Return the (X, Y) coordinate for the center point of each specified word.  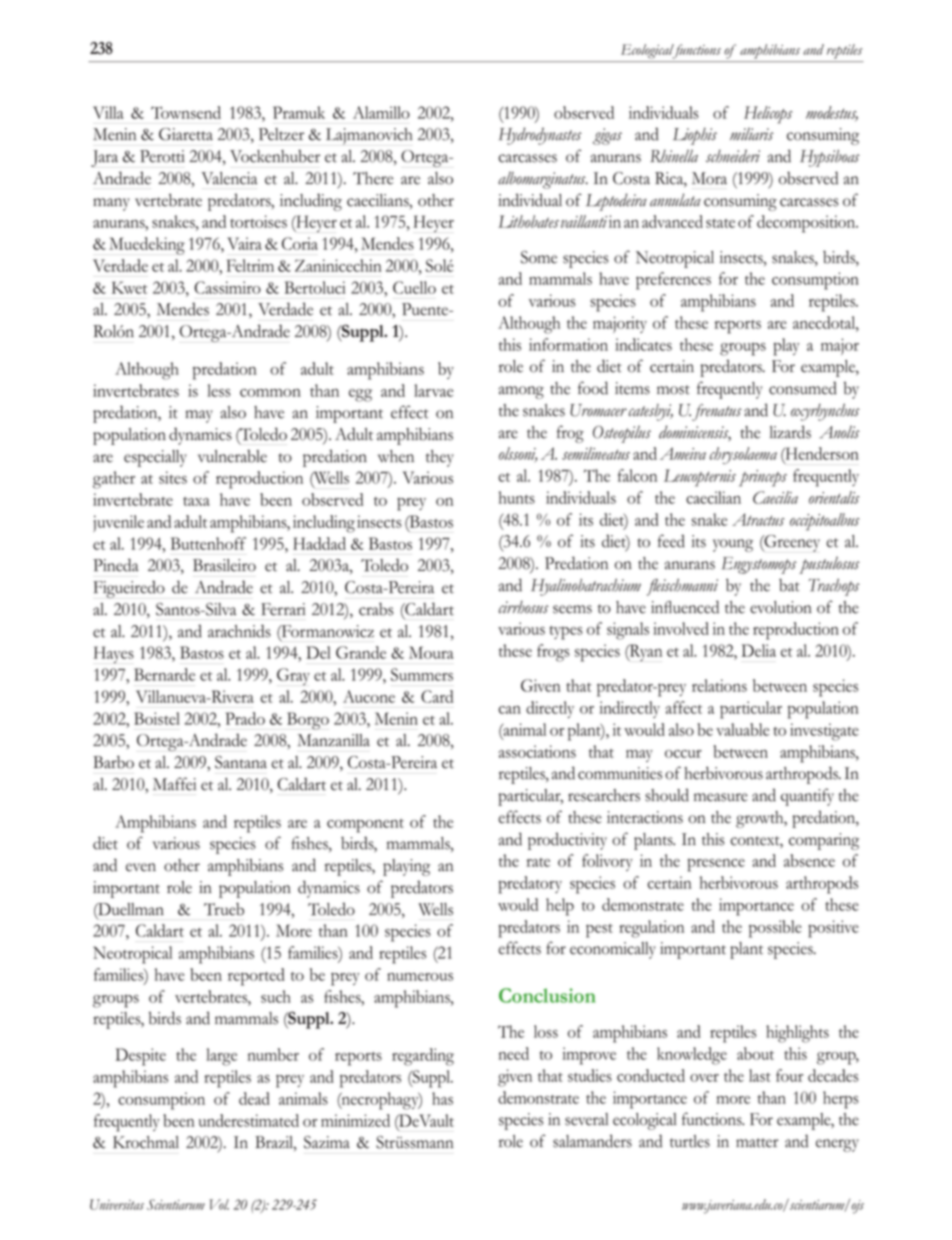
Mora (709, 178)
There (373, 178)
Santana (241, 762)
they (440, 458)
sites (173, 477)
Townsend (186, 112)
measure (721, 797)
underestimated (249, 1120)
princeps (763, 478)
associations (537, 751)
